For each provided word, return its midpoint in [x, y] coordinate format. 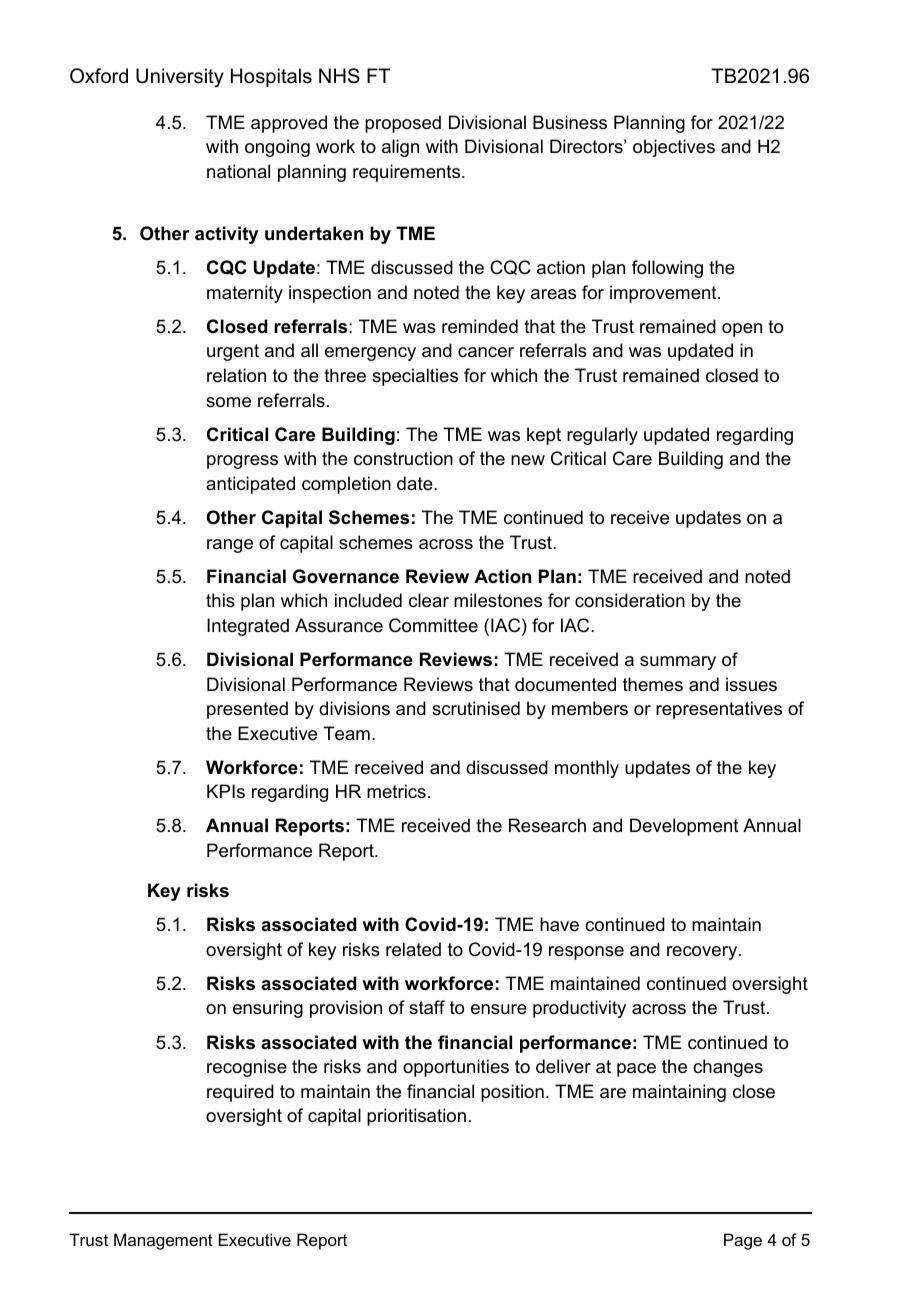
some [228, 402]
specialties [415, 377]
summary [678, 663]
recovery [703, 953]
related [413, 949]
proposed [403, 124]
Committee [433, 625]
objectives [674, 148]
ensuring [268, 1009]
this [220, 600]
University [180, 77]
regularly [602, 436]
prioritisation [416, 1117]
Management [163, 1241]
